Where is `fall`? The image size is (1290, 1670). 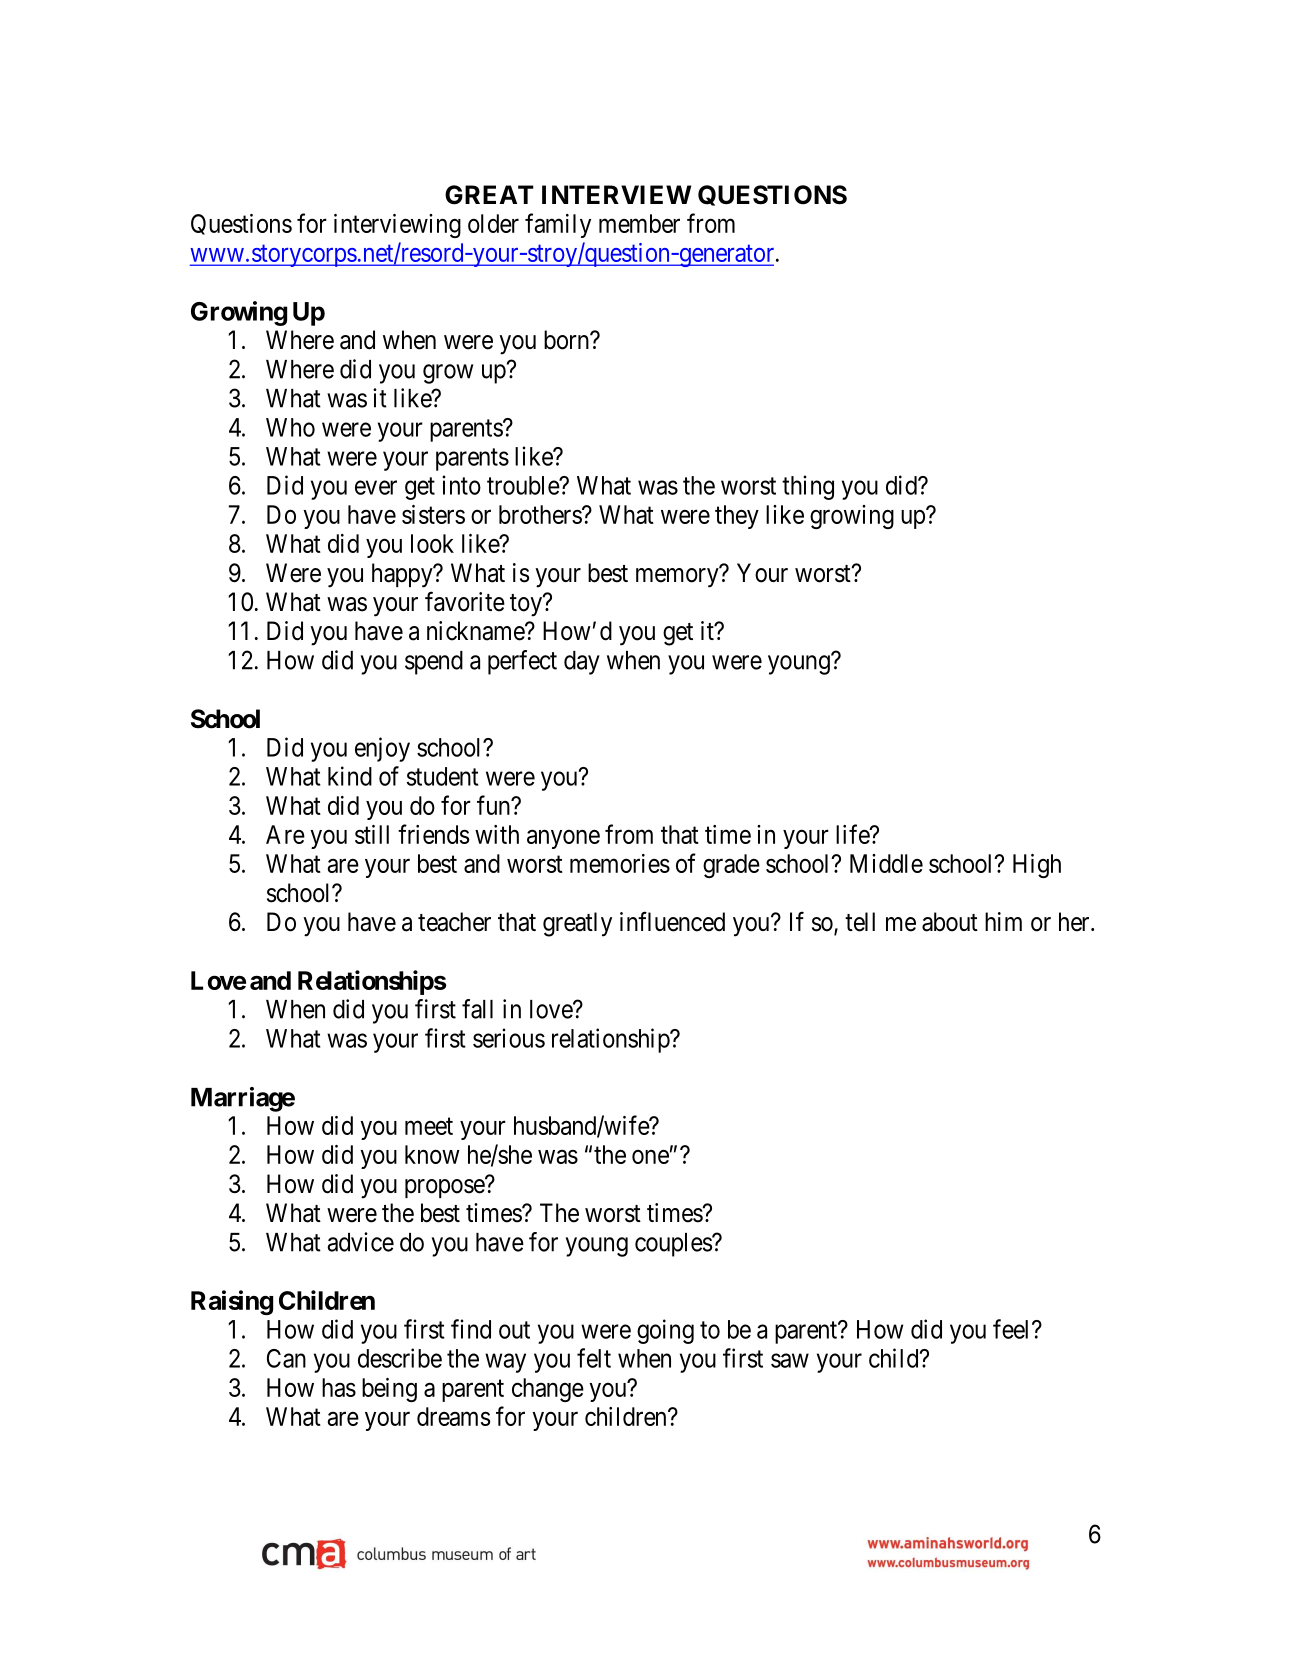
fall is located at coordinates (477, 1009).
